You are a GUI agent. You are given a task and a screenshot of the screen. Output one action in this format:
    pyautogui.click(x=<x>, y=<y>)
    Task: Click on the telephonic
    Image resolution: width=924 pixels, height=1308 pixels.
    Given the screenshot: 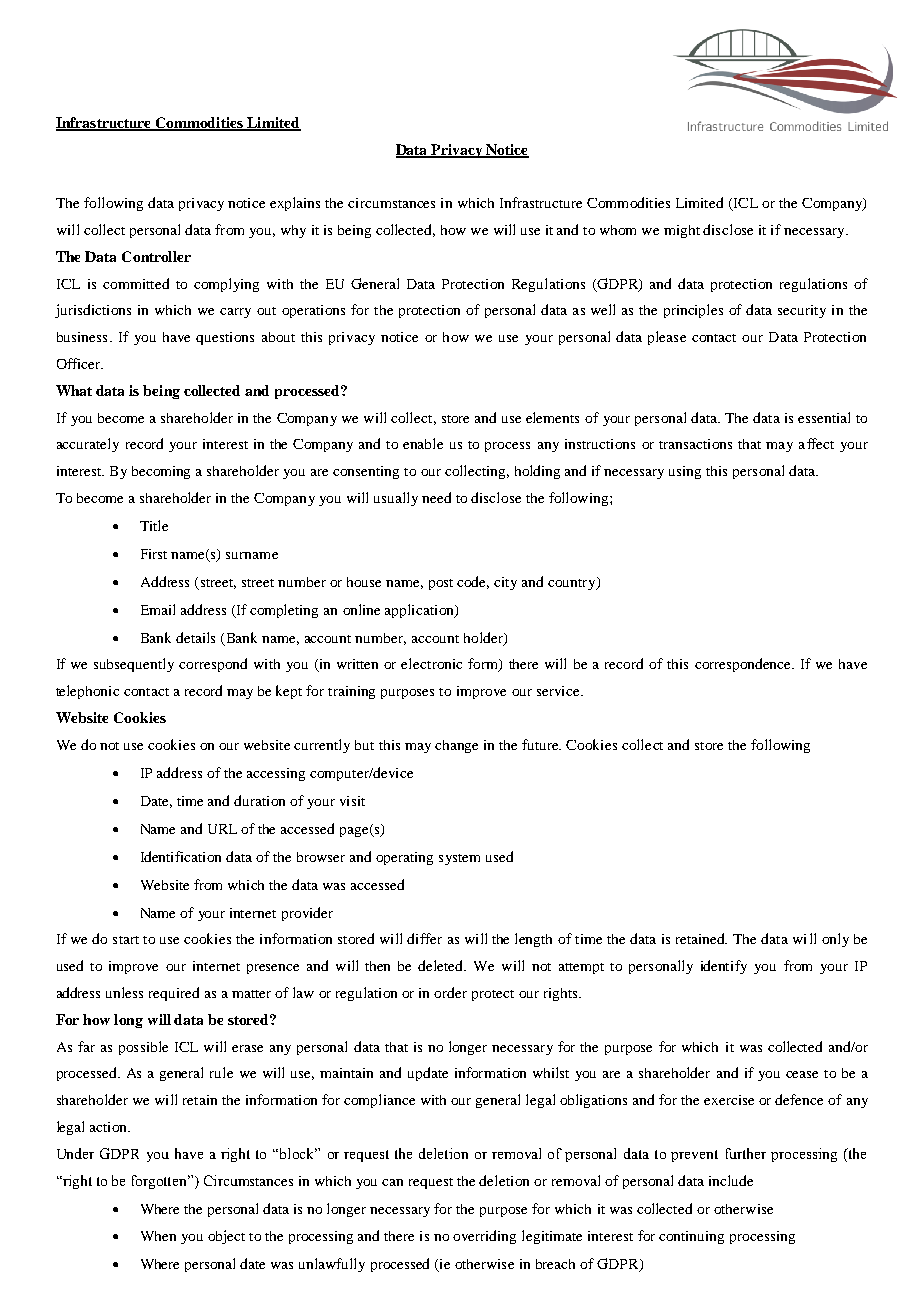 What is the action you would take?
    pyautogui.click(x=87, y=692)
